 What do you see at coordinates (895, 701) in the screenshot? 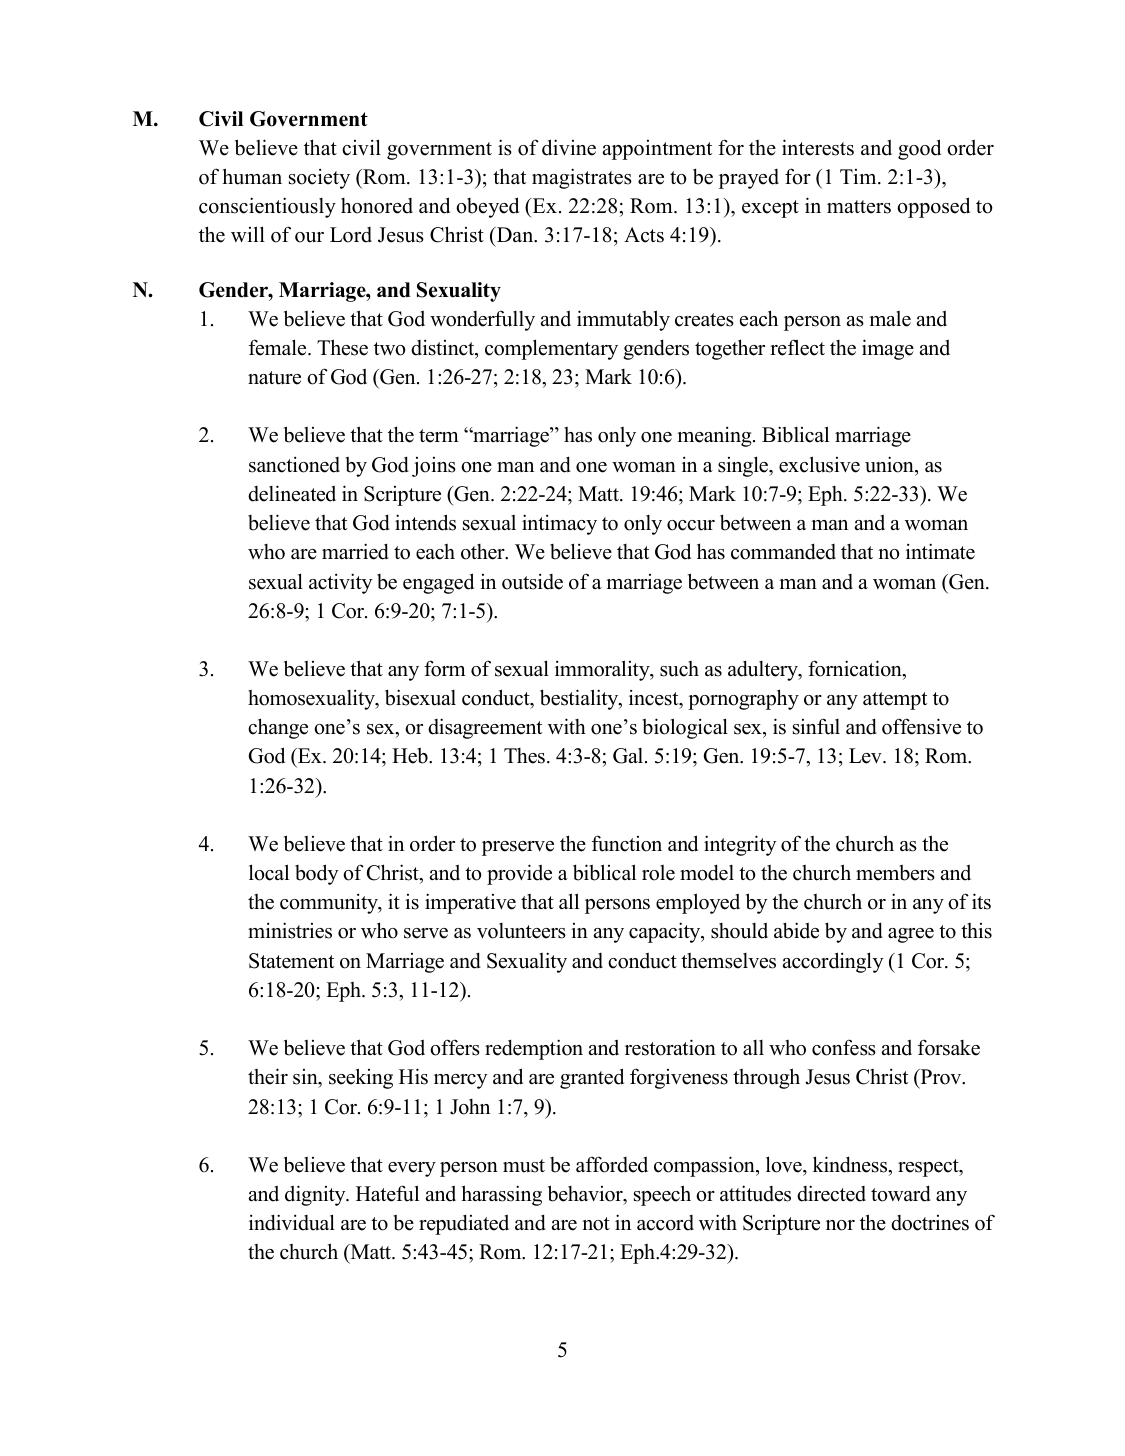
I see `attempt` at bounding box center [895, 701].
